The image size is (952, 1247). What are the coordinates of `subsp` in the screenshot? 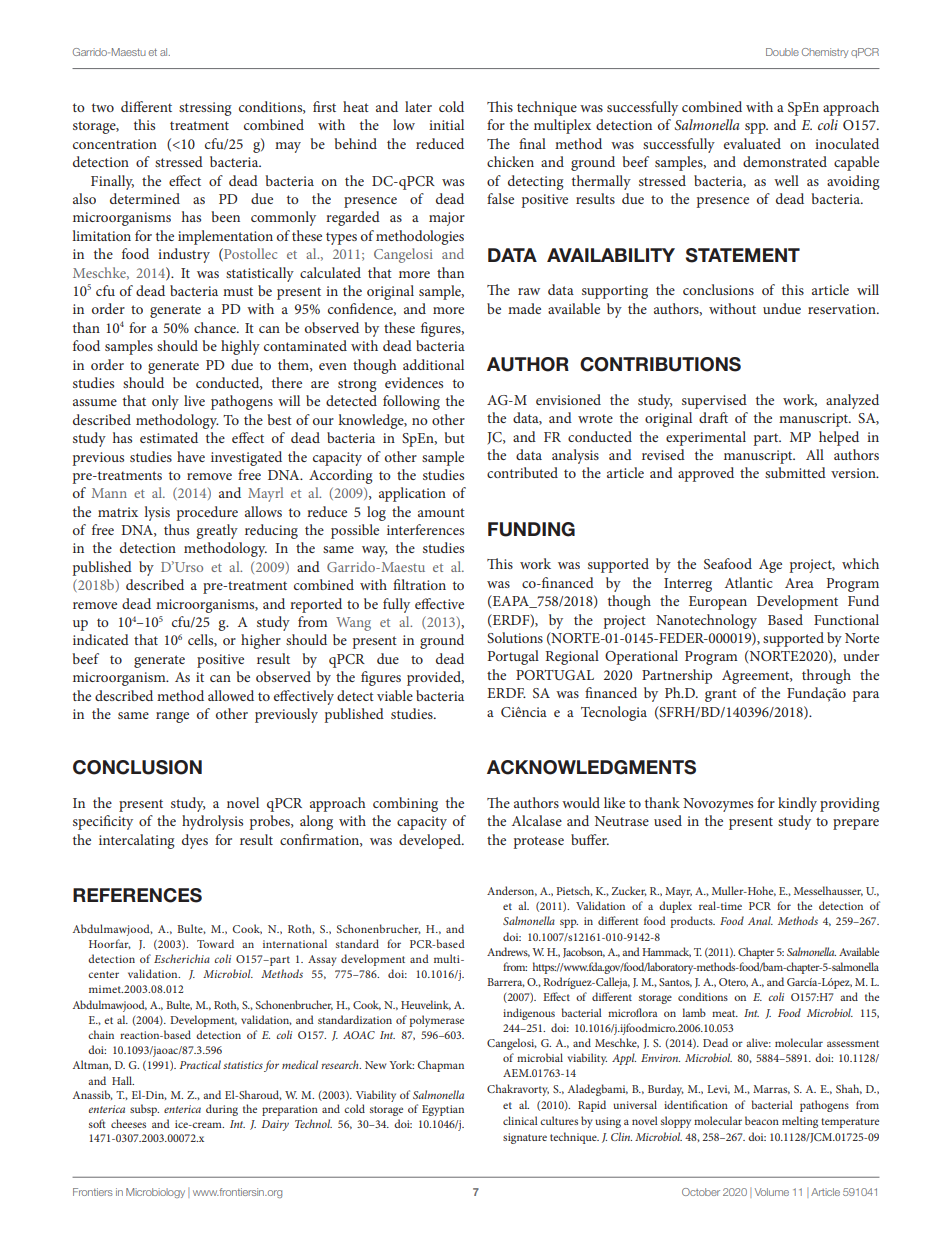 It's located at (144, 1110).
